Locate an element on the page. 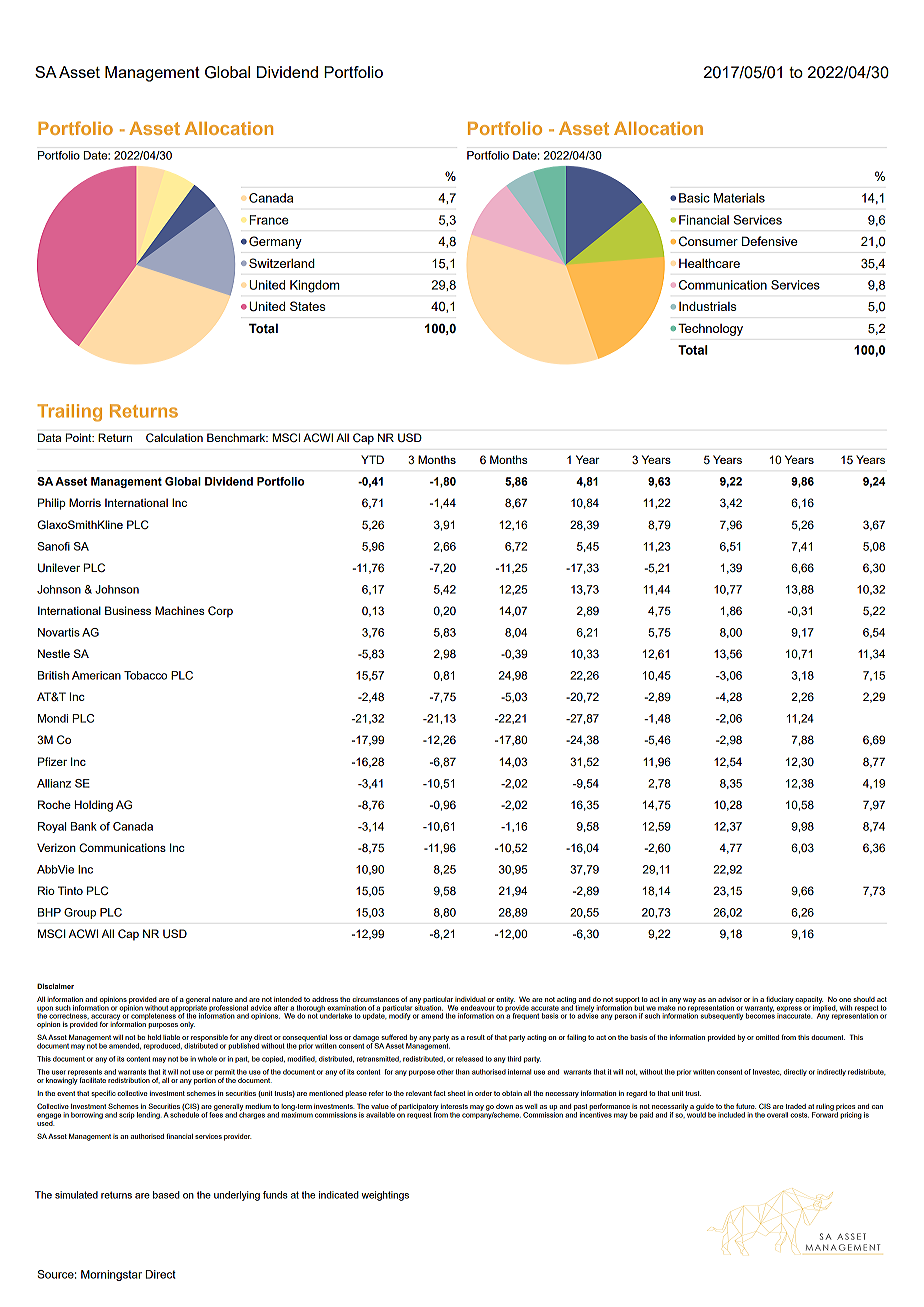 The height and width of the document is (1307, 924). Morningstar is located at coordinates (111, 1275).
